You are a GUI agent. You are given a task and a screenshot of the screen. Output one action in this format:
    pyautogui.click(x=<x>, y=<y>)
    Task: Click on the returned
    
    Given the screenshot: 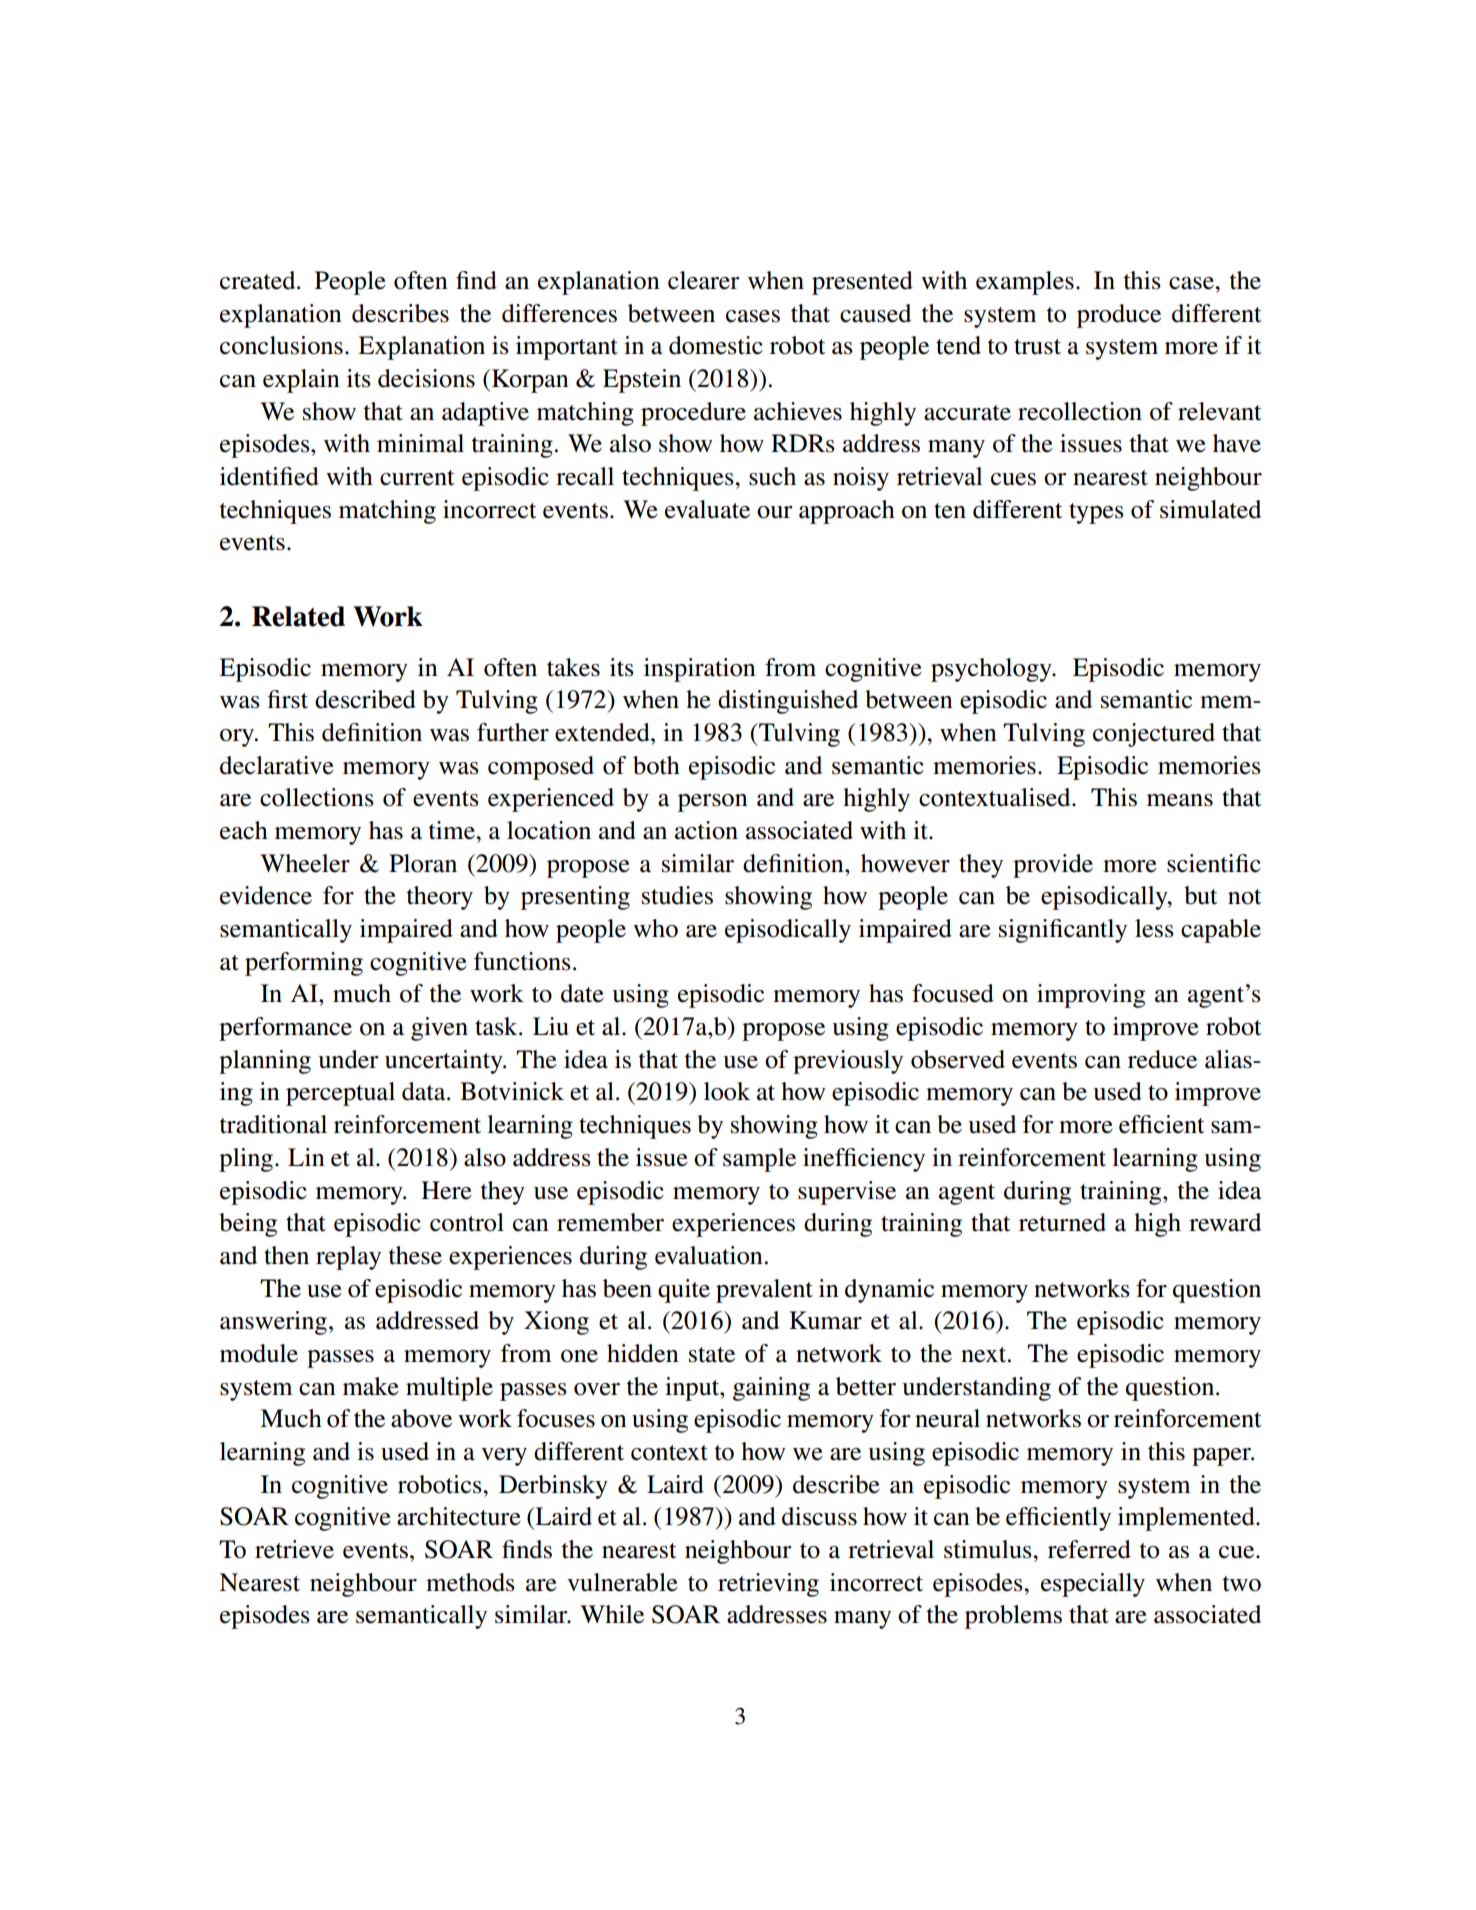 What is the action you would take?
    pyautogui.click(x=1062, y=1222)
